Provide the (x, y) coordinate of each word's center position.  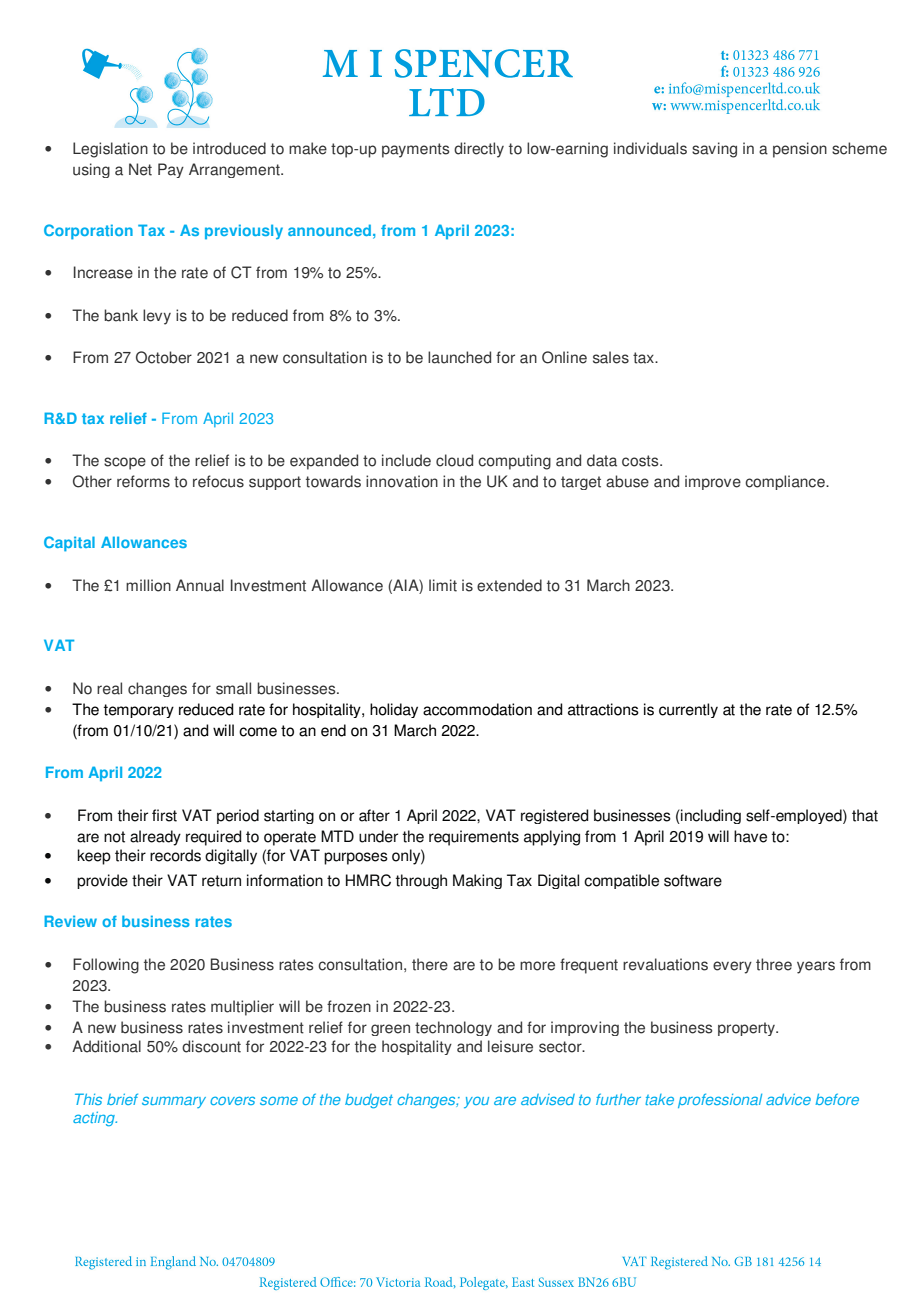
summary (174, 1102)
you (476, 1102)
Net (140, 169)
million (148, 585)
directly (479, 150)
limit (443, 585)
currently (688, 710)
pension (800, 150)
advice (788, 1099)
